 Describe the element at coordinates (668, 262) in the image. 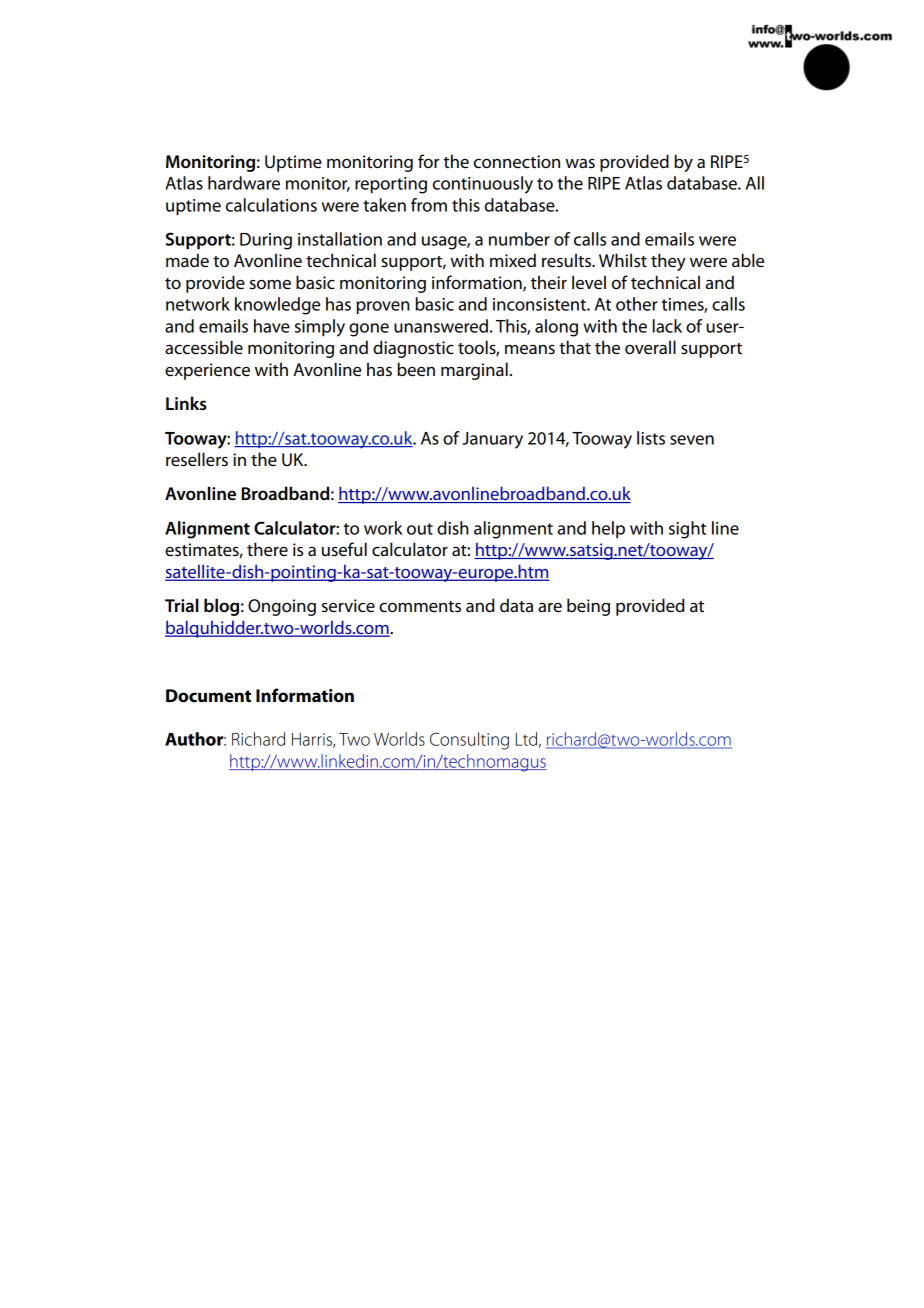

I see `they` at that location.
